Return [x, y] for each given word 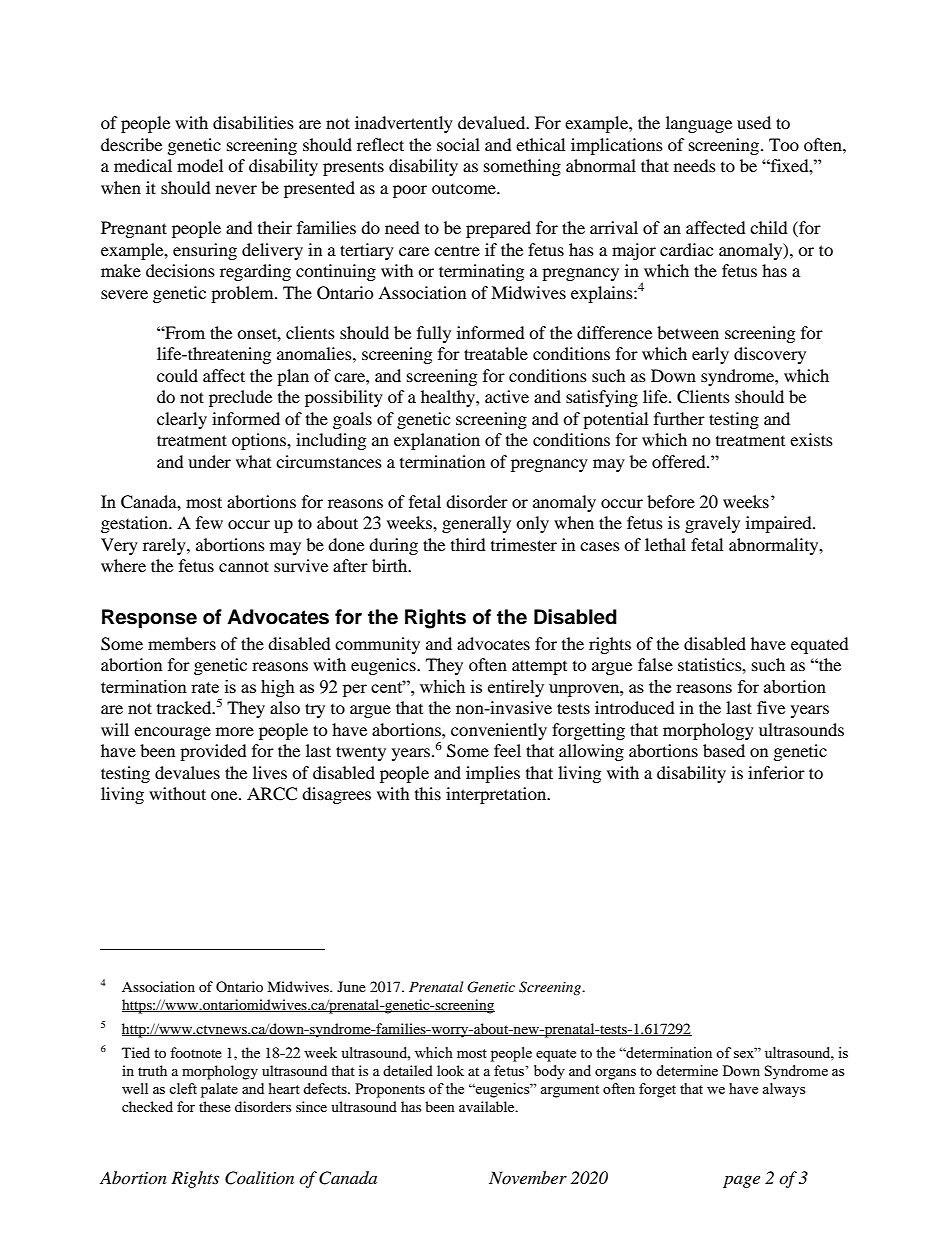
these [215, 1106]
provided [213, 752]
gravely [712, 524]
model [200, 165]
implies [493, 774]
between [688, 332]
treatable [496, 353]
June [351, 986]
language [699, 124]
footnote [196, 1052]
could [177, 375]
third [468, 544]
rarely [165, 546]
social [458, 144]
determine [687, 1070]
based [724, 750]
